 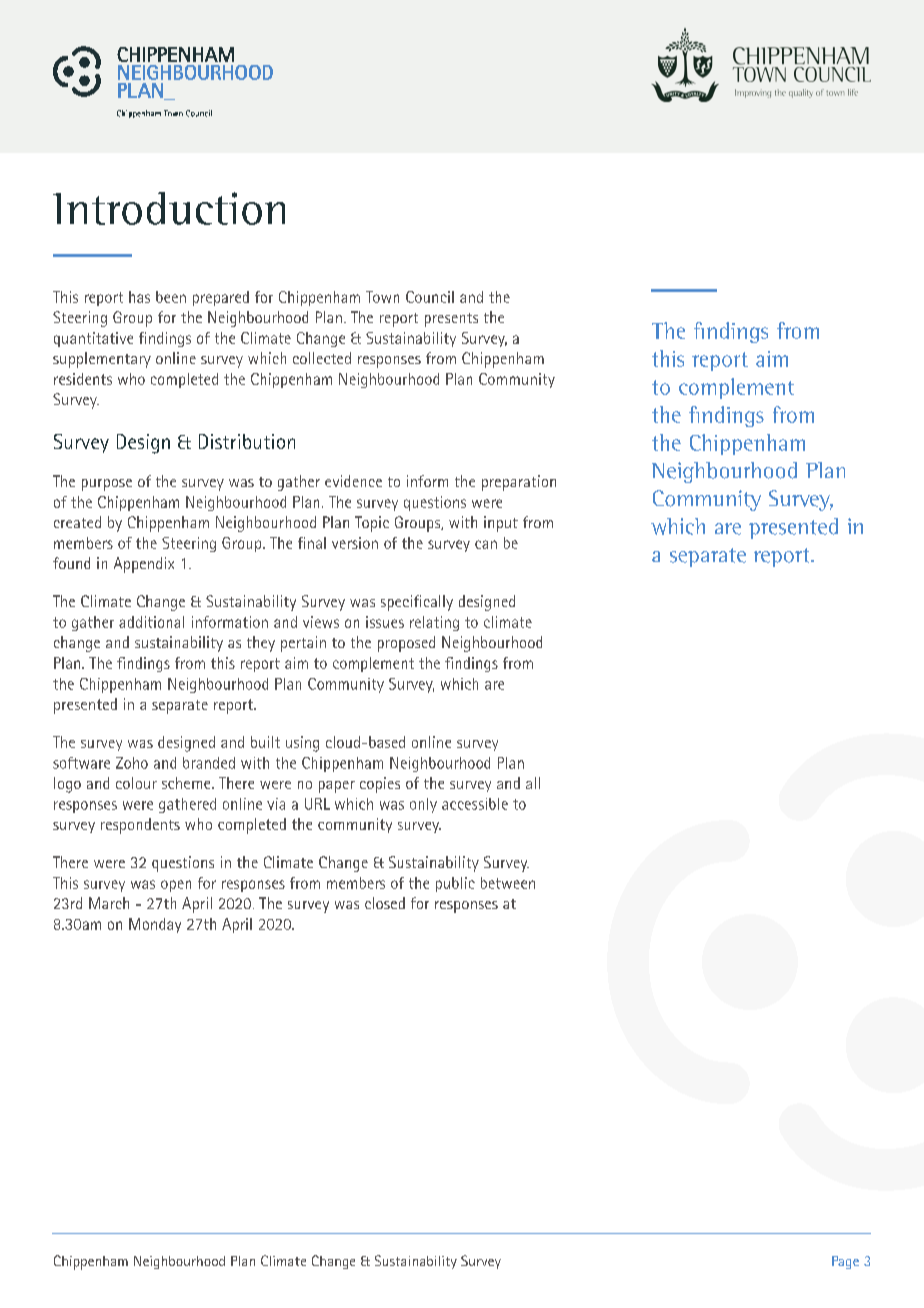 I want to click on closed, so click(x=385, y=903).
